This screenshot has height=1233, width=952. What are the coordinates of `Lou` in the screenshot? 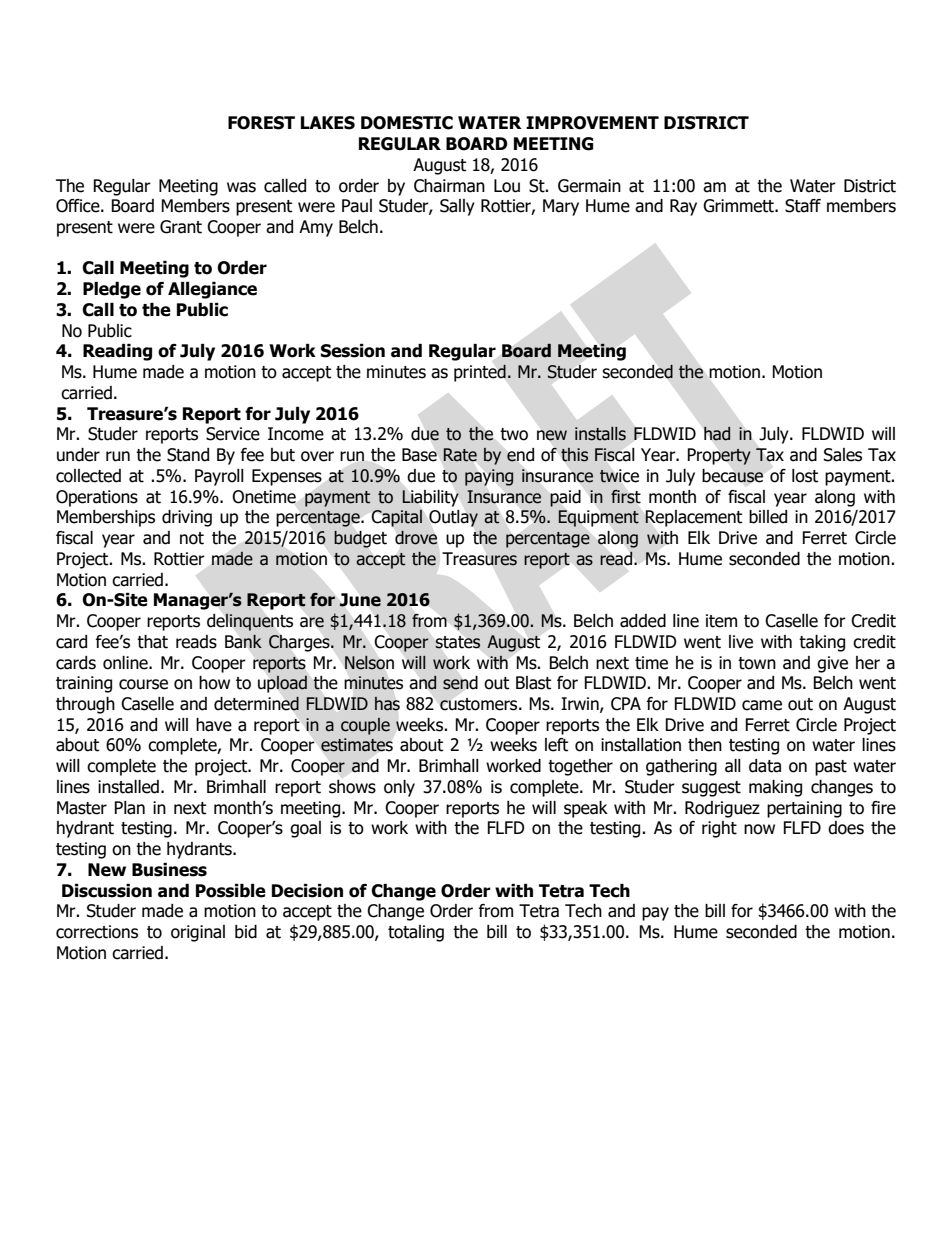 It's located at (507, 186).
